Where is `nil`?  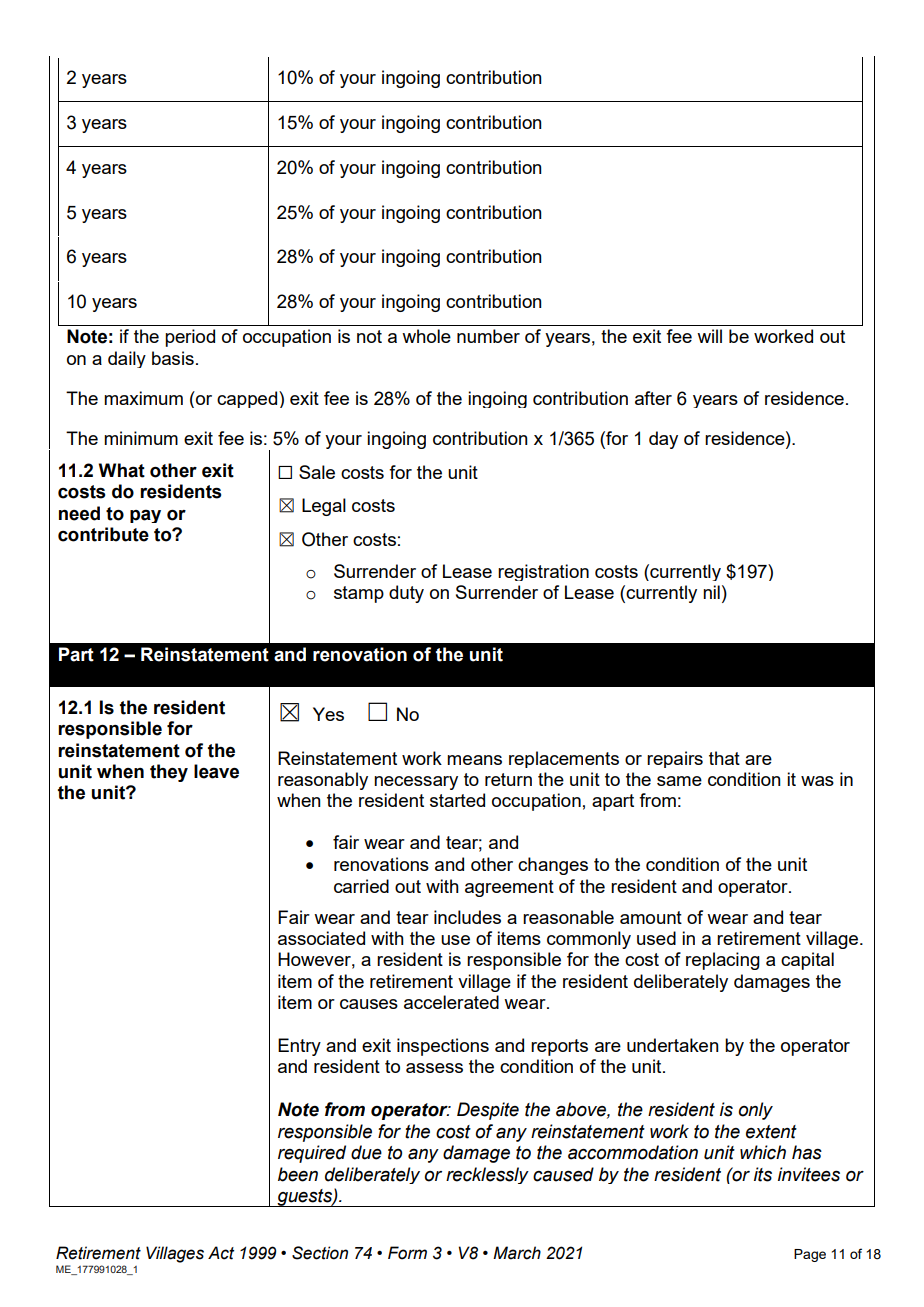
nil is located at coordinates (711, 592).
